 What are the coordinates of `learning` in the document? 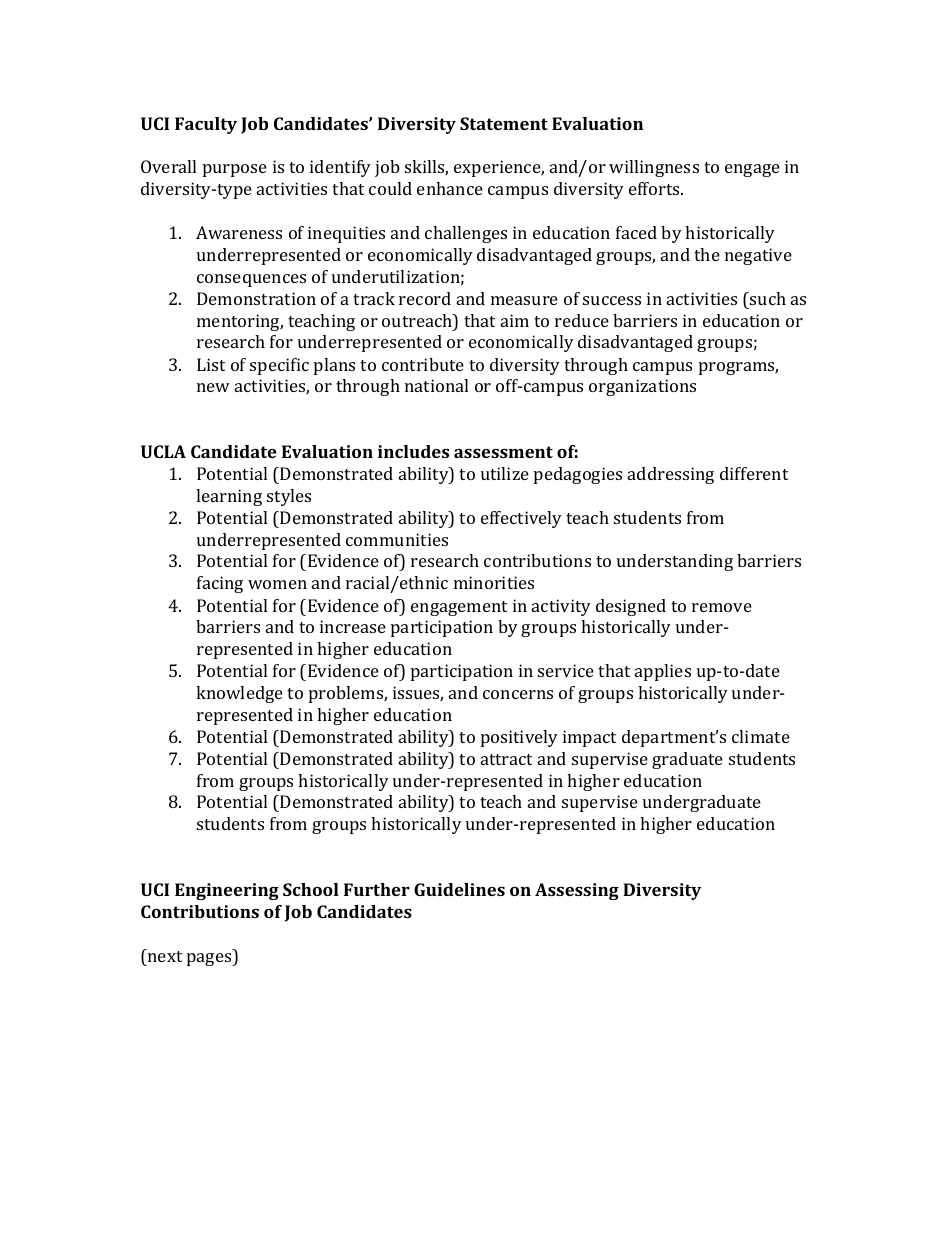 It's located at (229, 497).
